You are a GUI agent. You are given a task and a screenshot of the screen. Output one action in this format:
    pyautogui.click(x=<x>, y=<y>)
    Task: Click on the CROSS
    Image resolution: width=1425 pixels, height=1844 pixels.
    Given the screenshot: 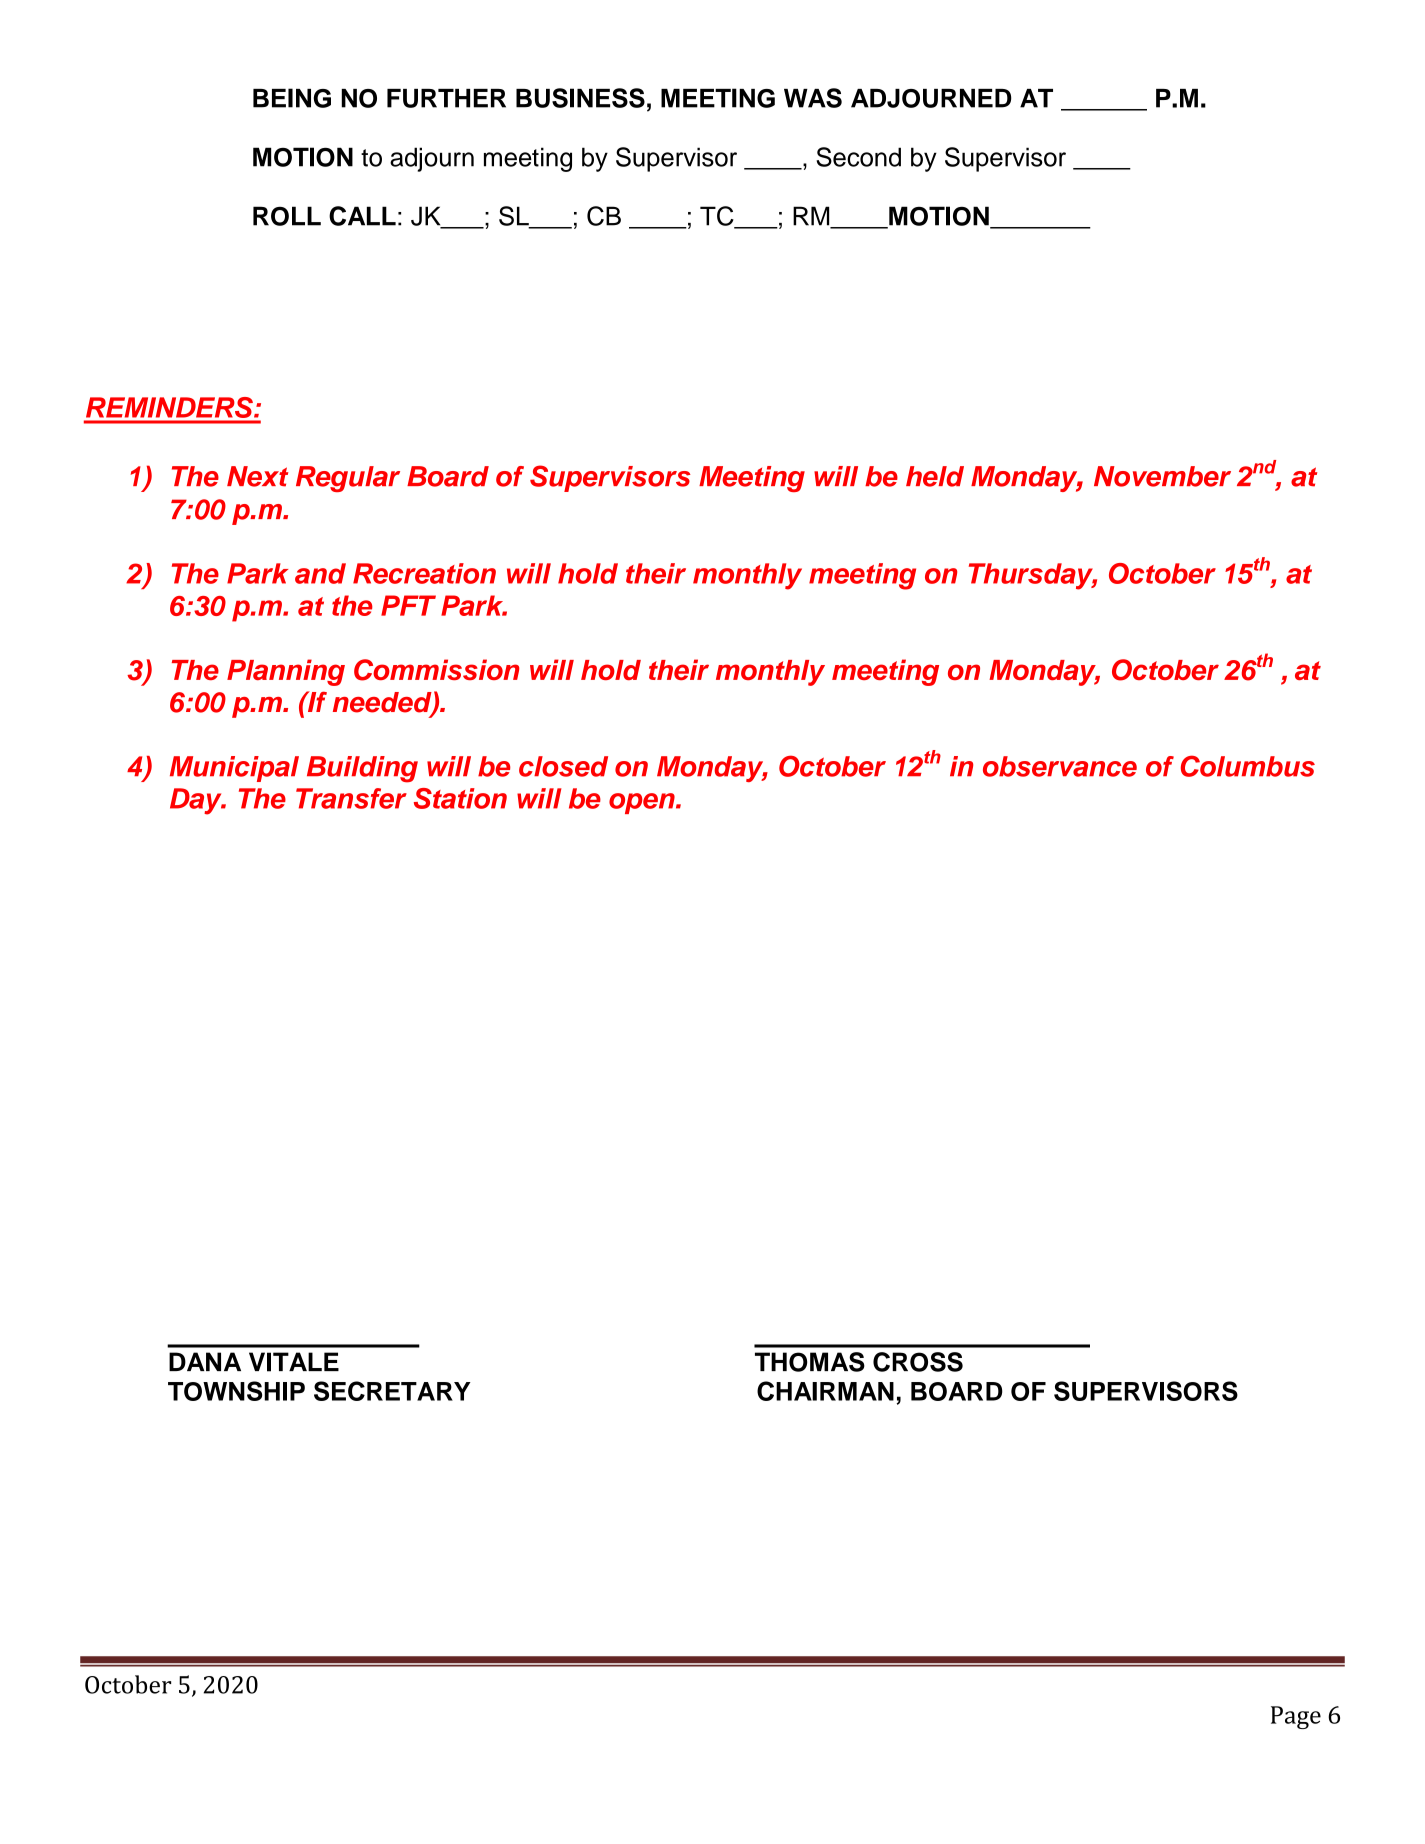 What is the action you would take?
    pyautogui.click(x=918, y=1362)
